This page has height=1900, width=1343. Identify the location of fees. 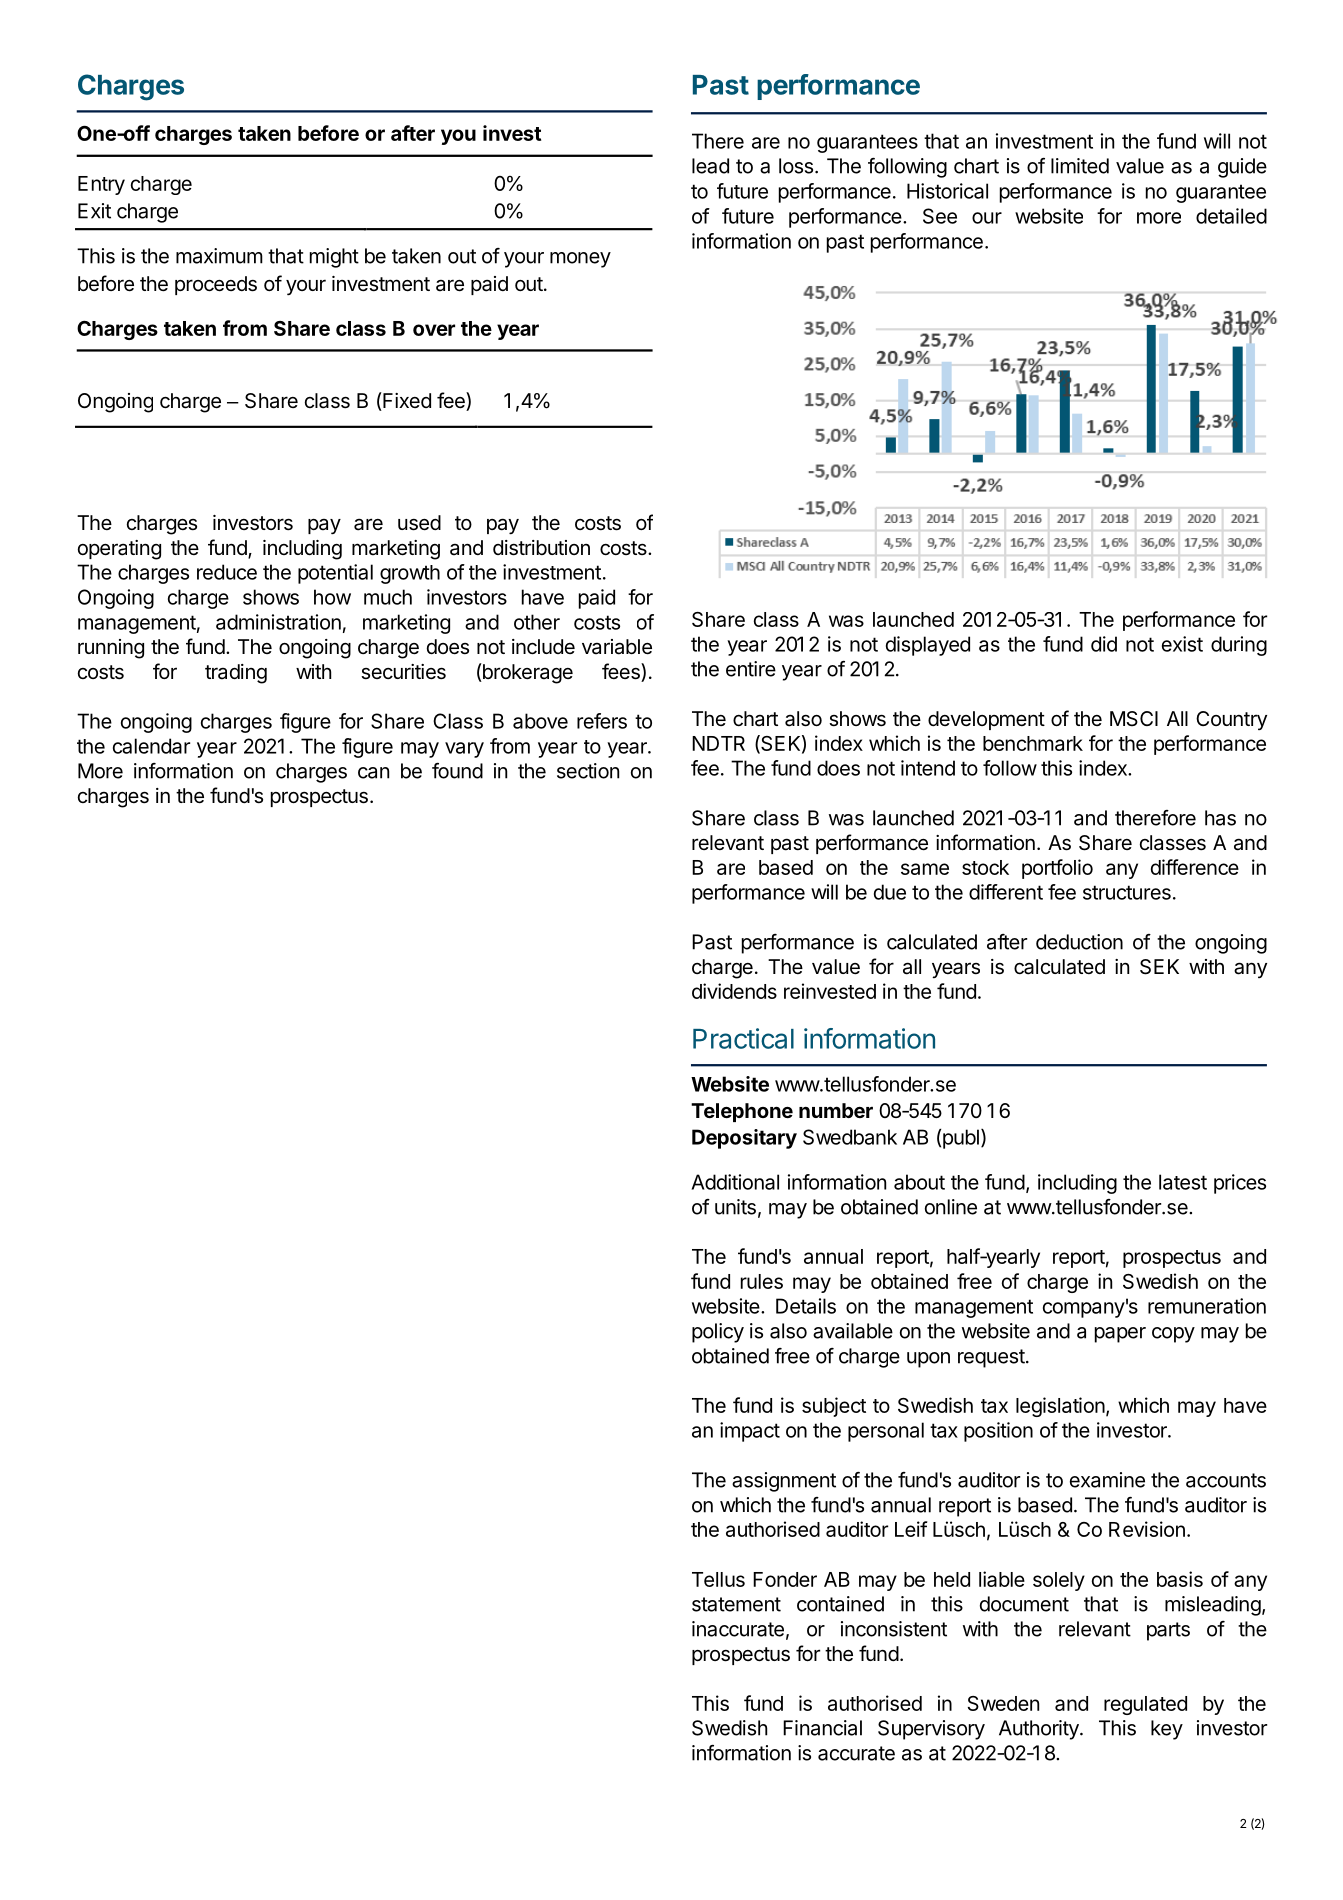
(622, 672).
